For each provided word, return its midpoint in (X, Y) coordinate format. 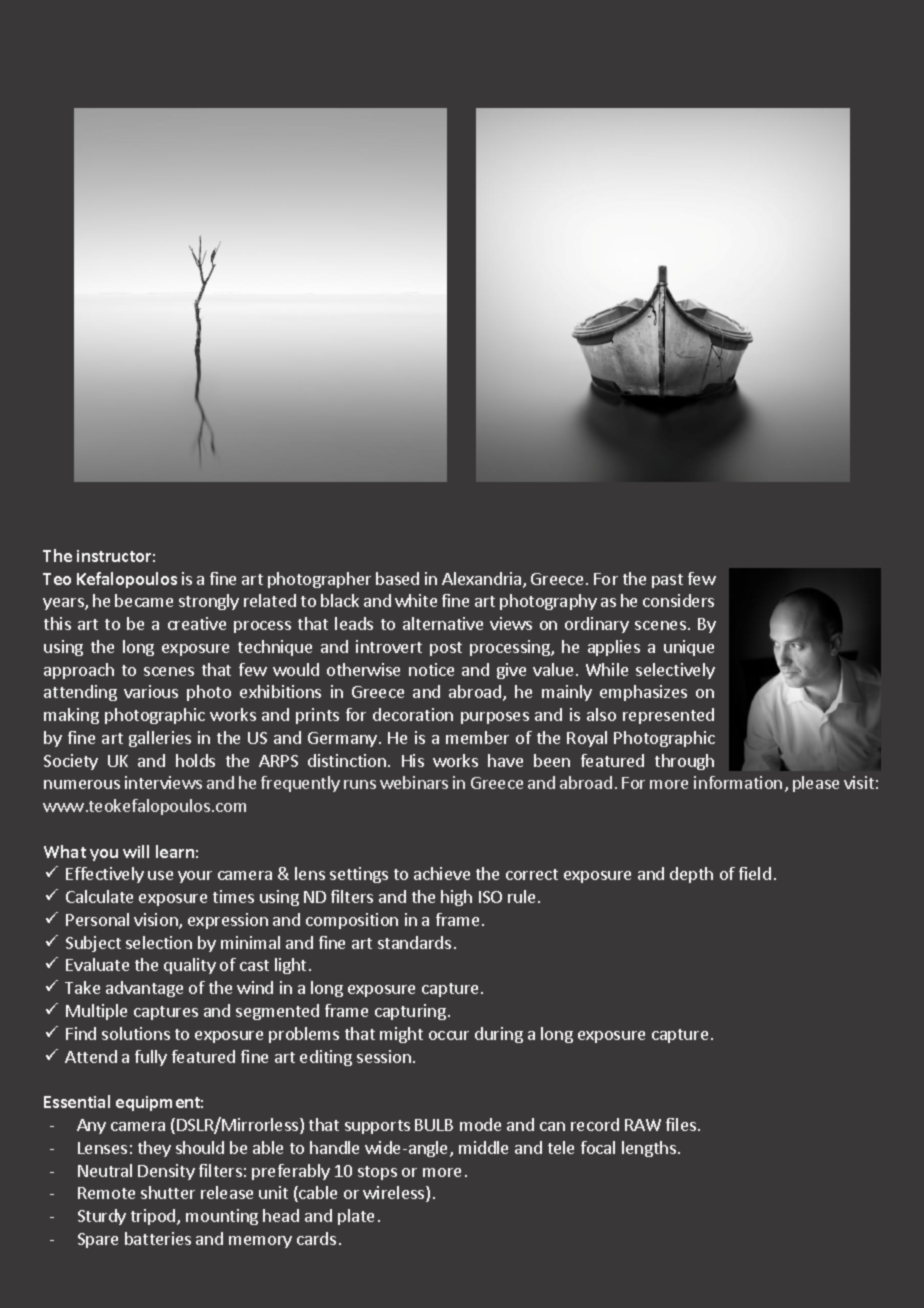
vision (157, 921)
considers (678, 600)
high (456, 898)
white (416, 600)
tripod (154, 1217)
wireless (395, 1194)
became (144, 600)
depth (691, 875)
